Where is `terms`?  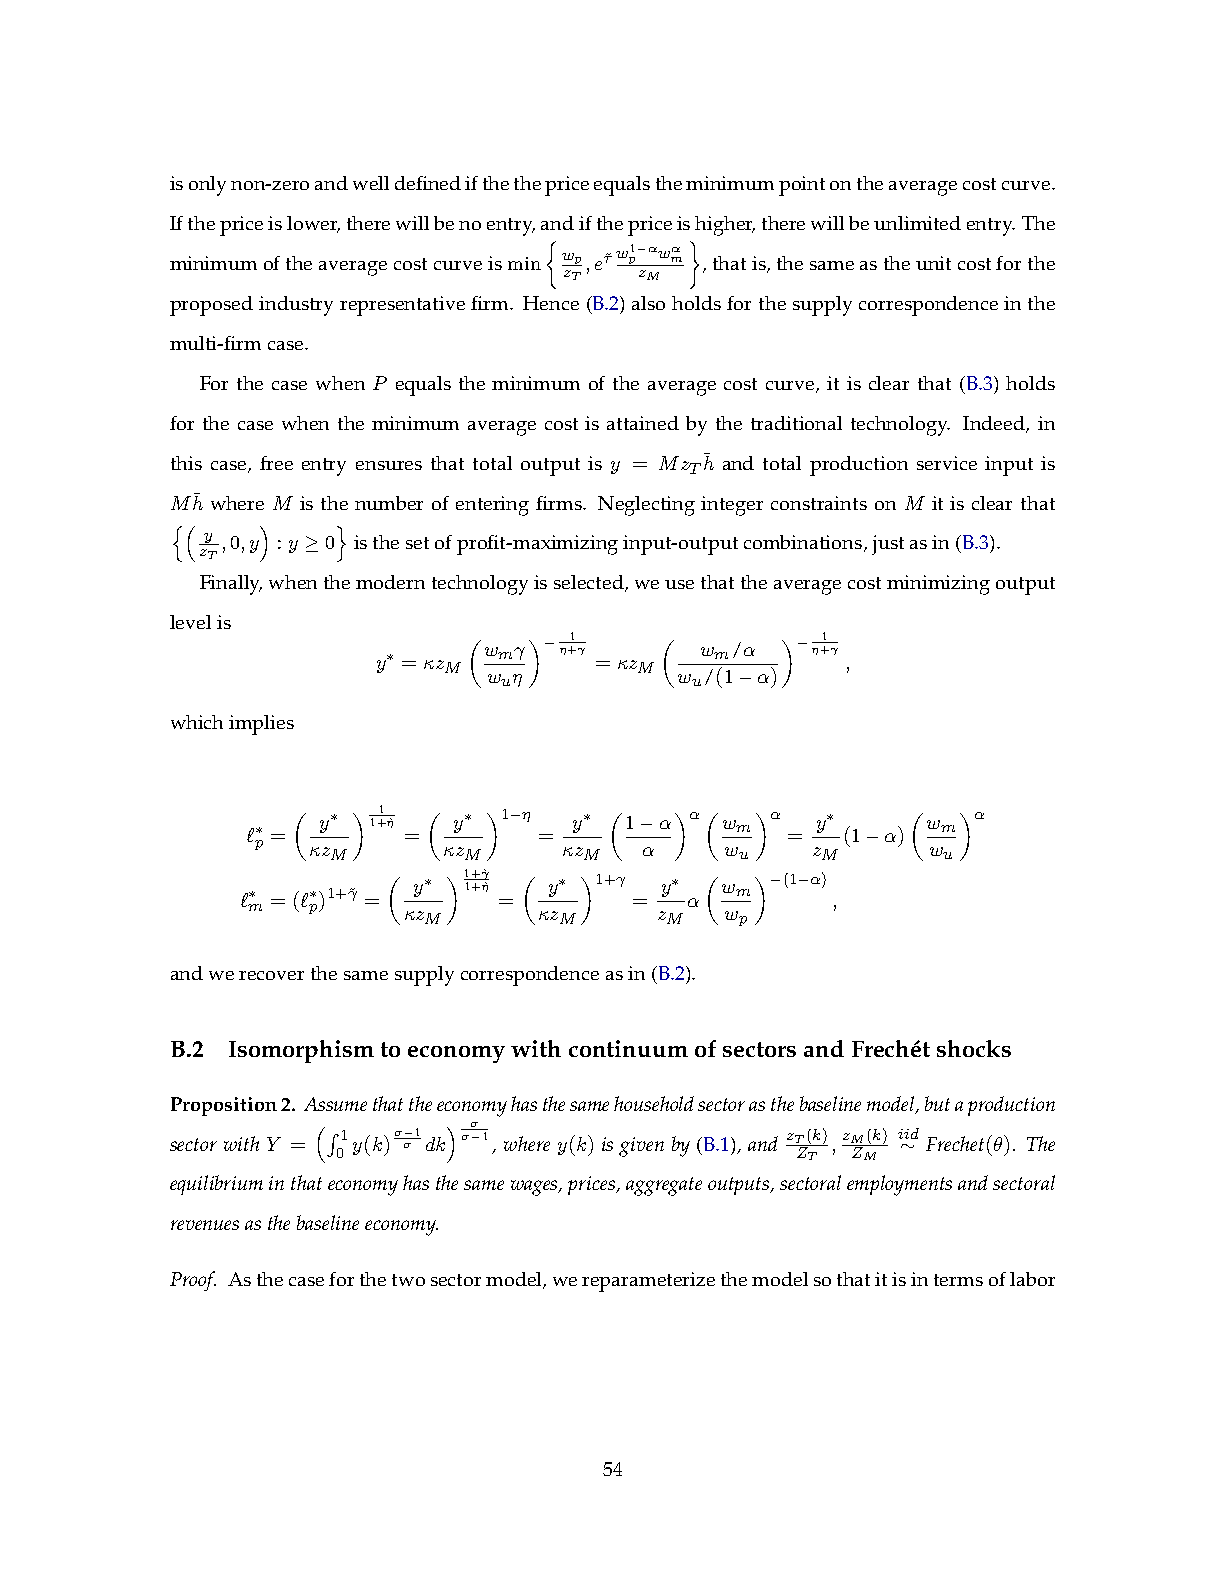 terms is located at coordinates (958, 1280).
